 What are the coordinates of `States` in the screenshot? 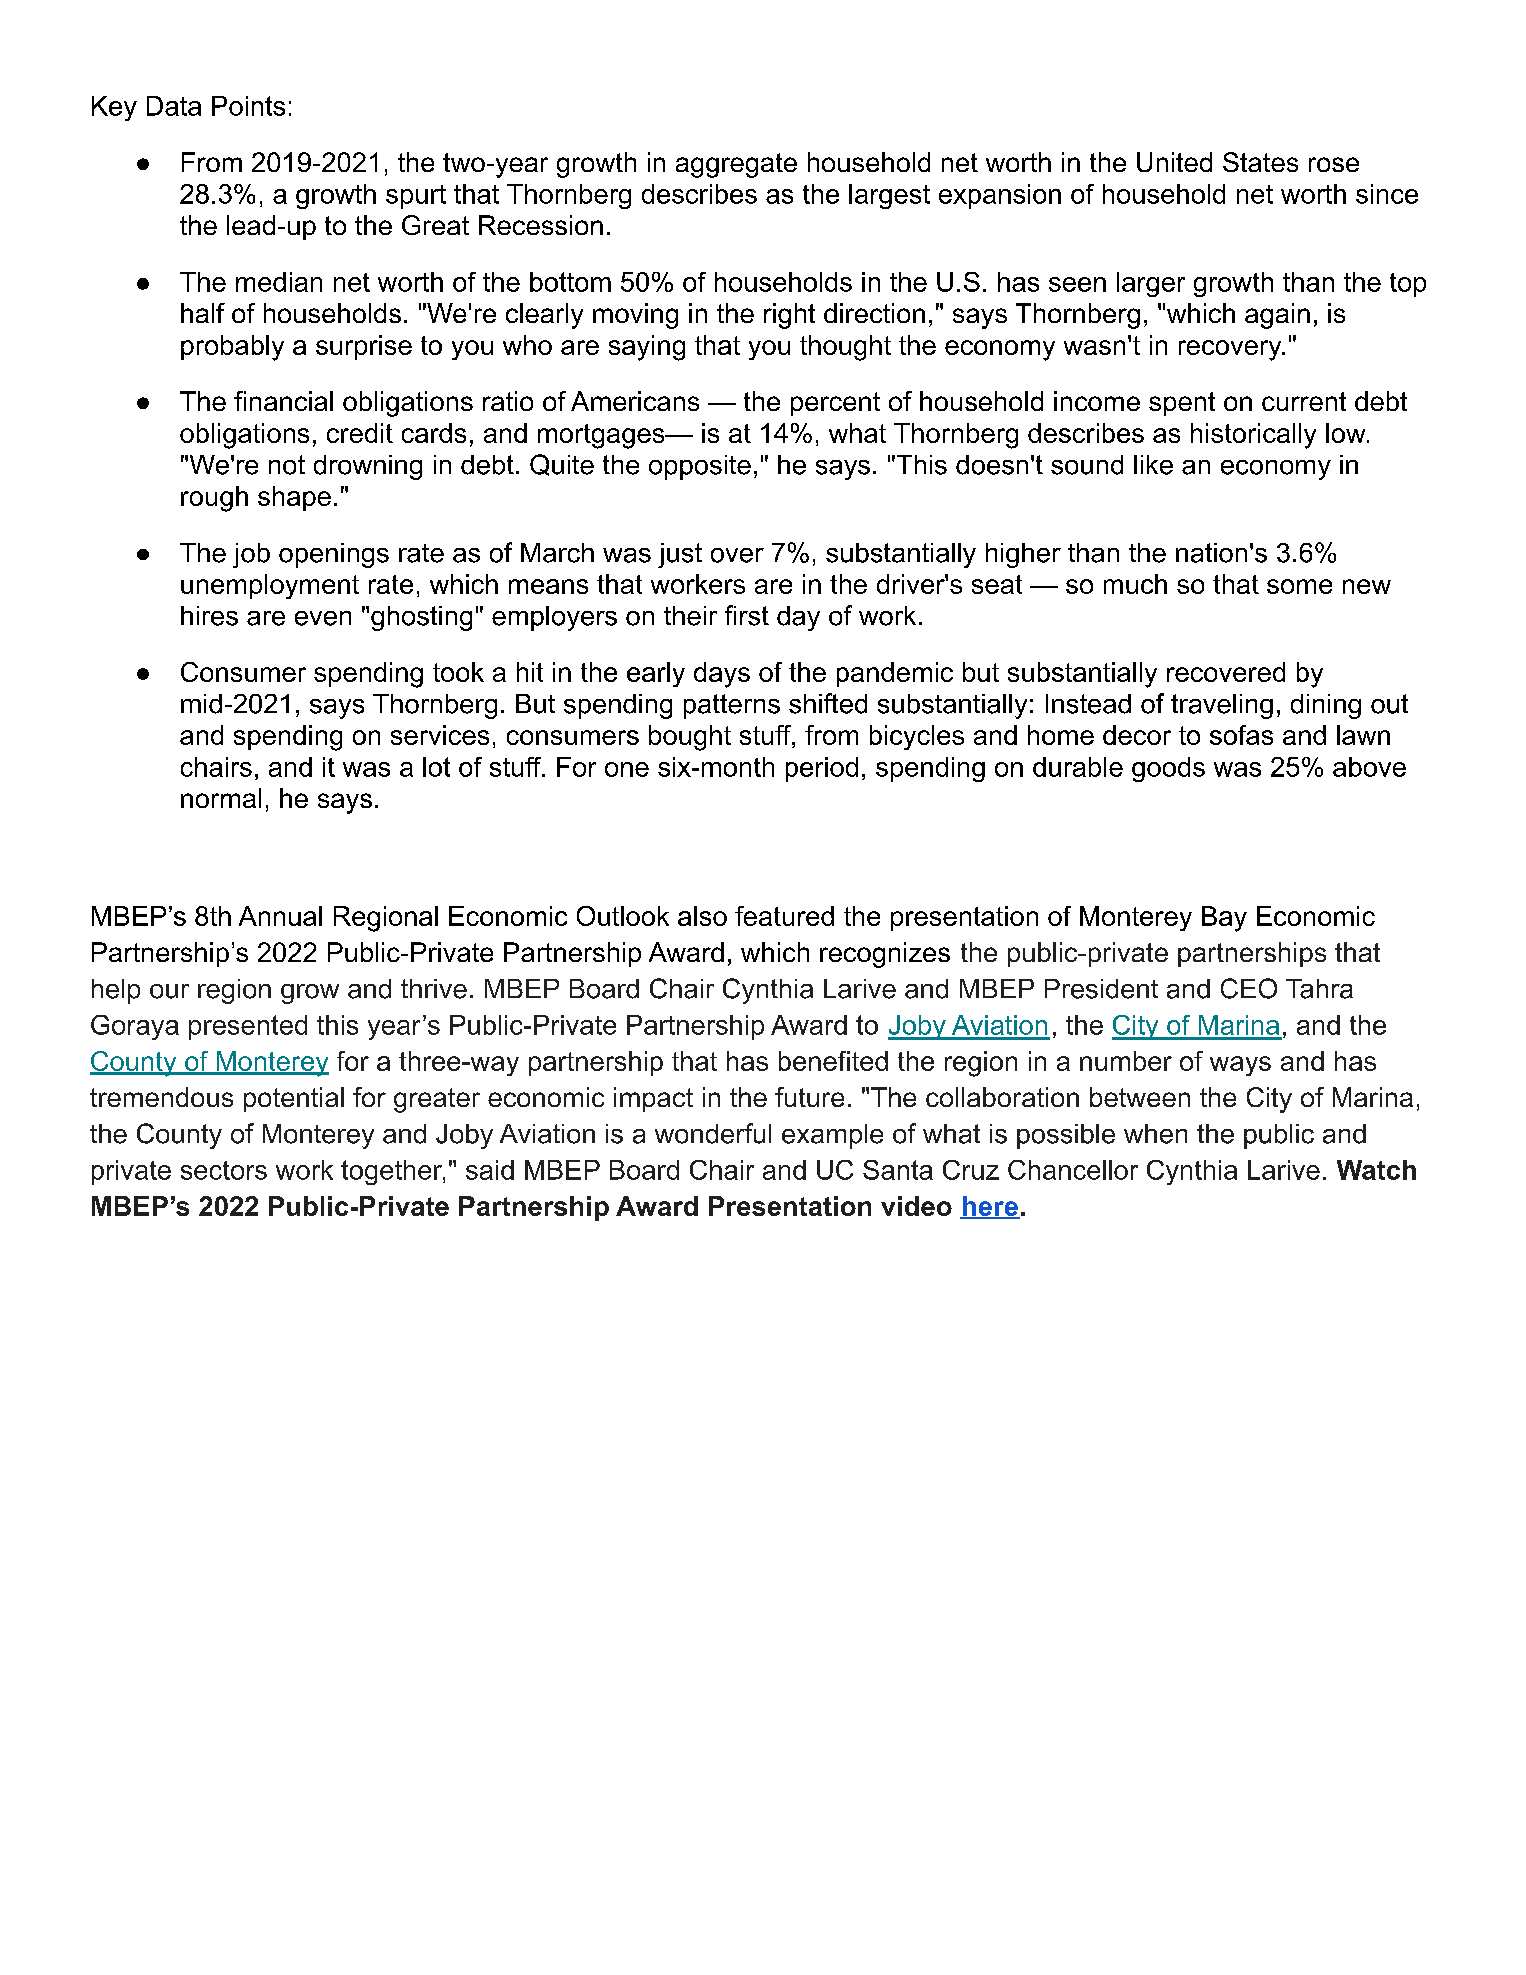 It's located at (1260, 162).
